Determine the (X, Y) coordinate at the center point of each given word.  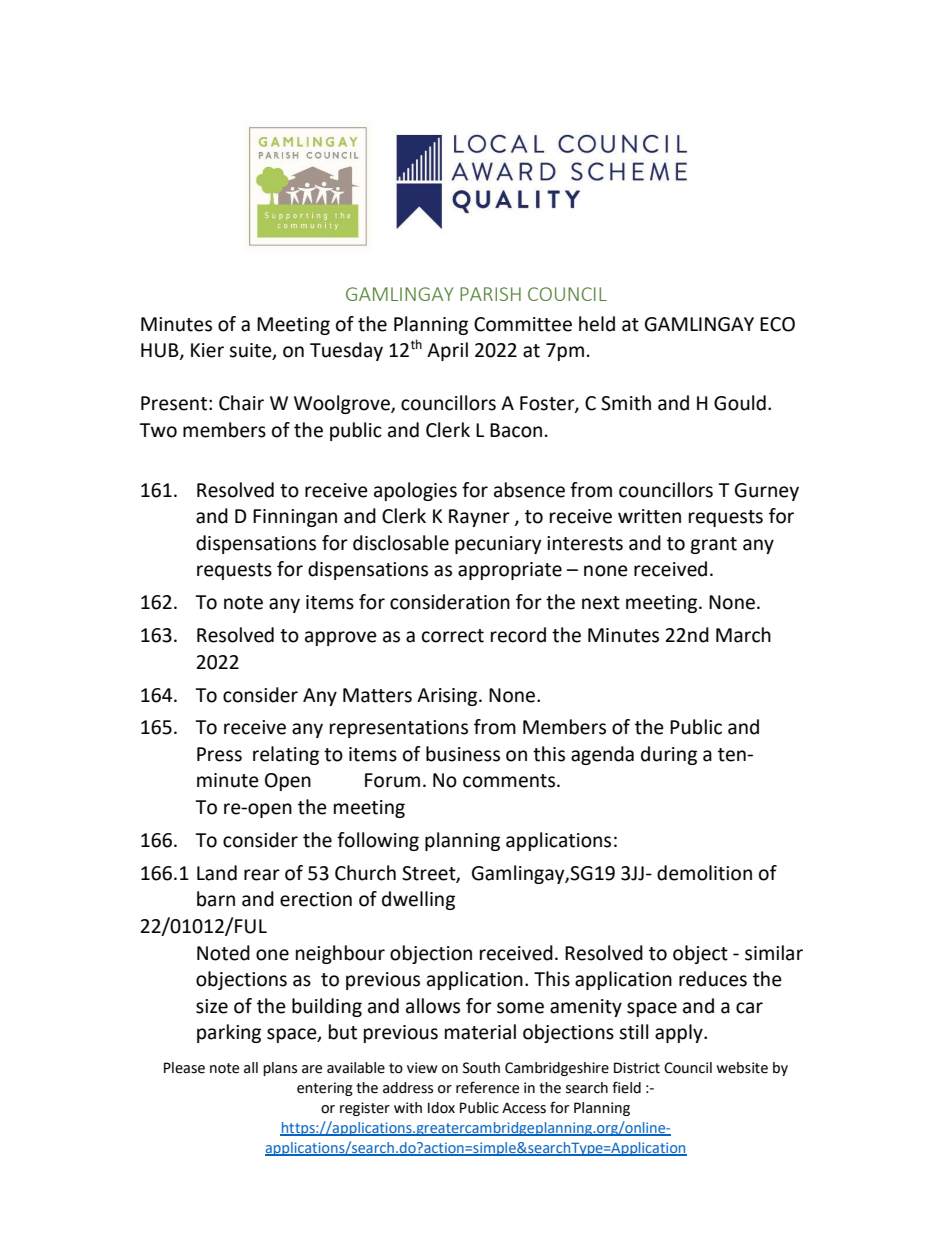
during (669, 755)
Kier (207, 350)
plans (280, 1069)
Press (219, 754)
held (597, 324)
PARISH (490, 294)
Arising (448, 697)
